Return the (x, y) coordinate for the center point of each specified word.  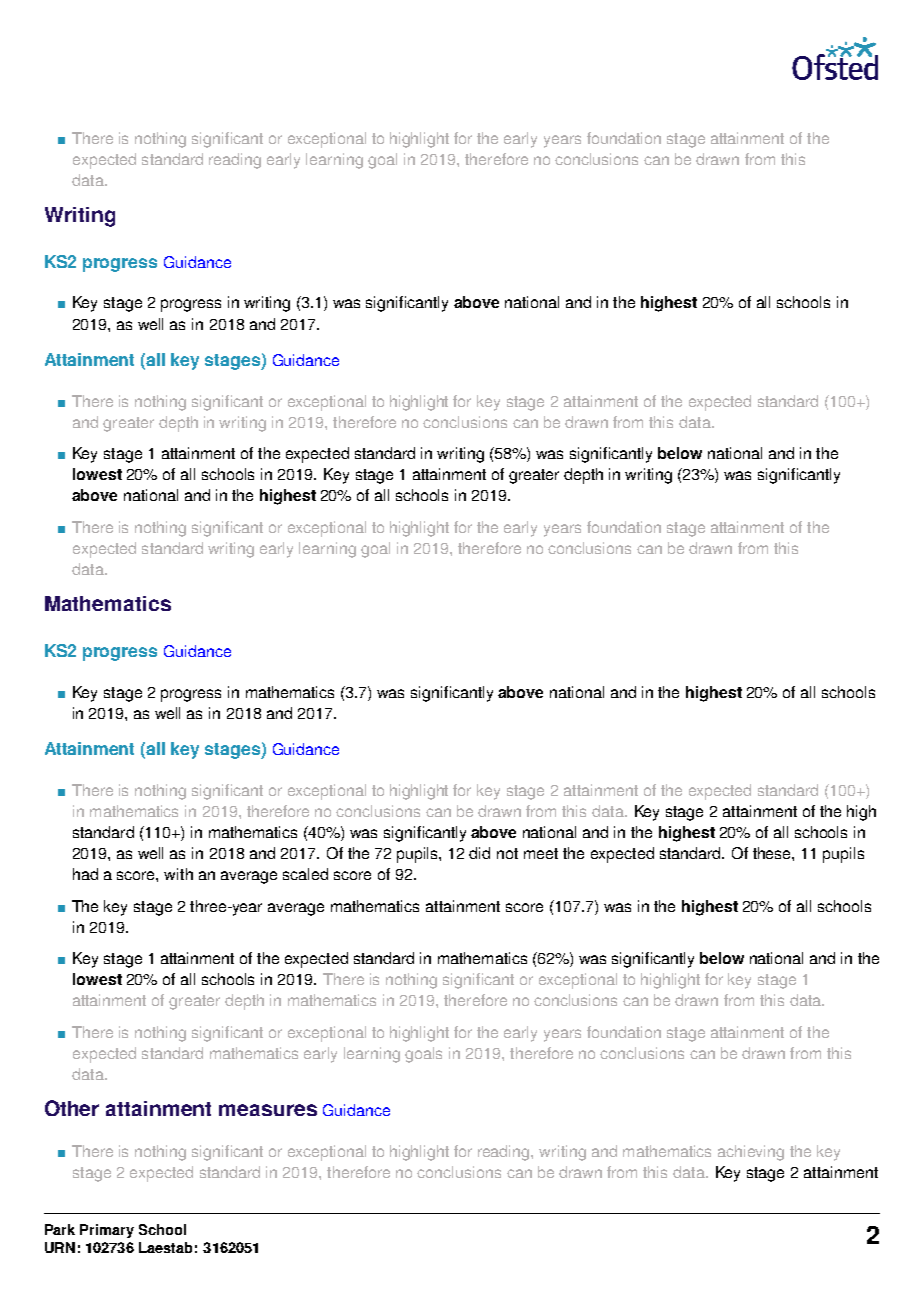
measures (268, 1110)
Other (72, 1108)
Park (60, 1229)
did (479, 853)
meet (541, 853)
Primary (107, 1231)
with (178, 874)
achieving (751, 1153)
